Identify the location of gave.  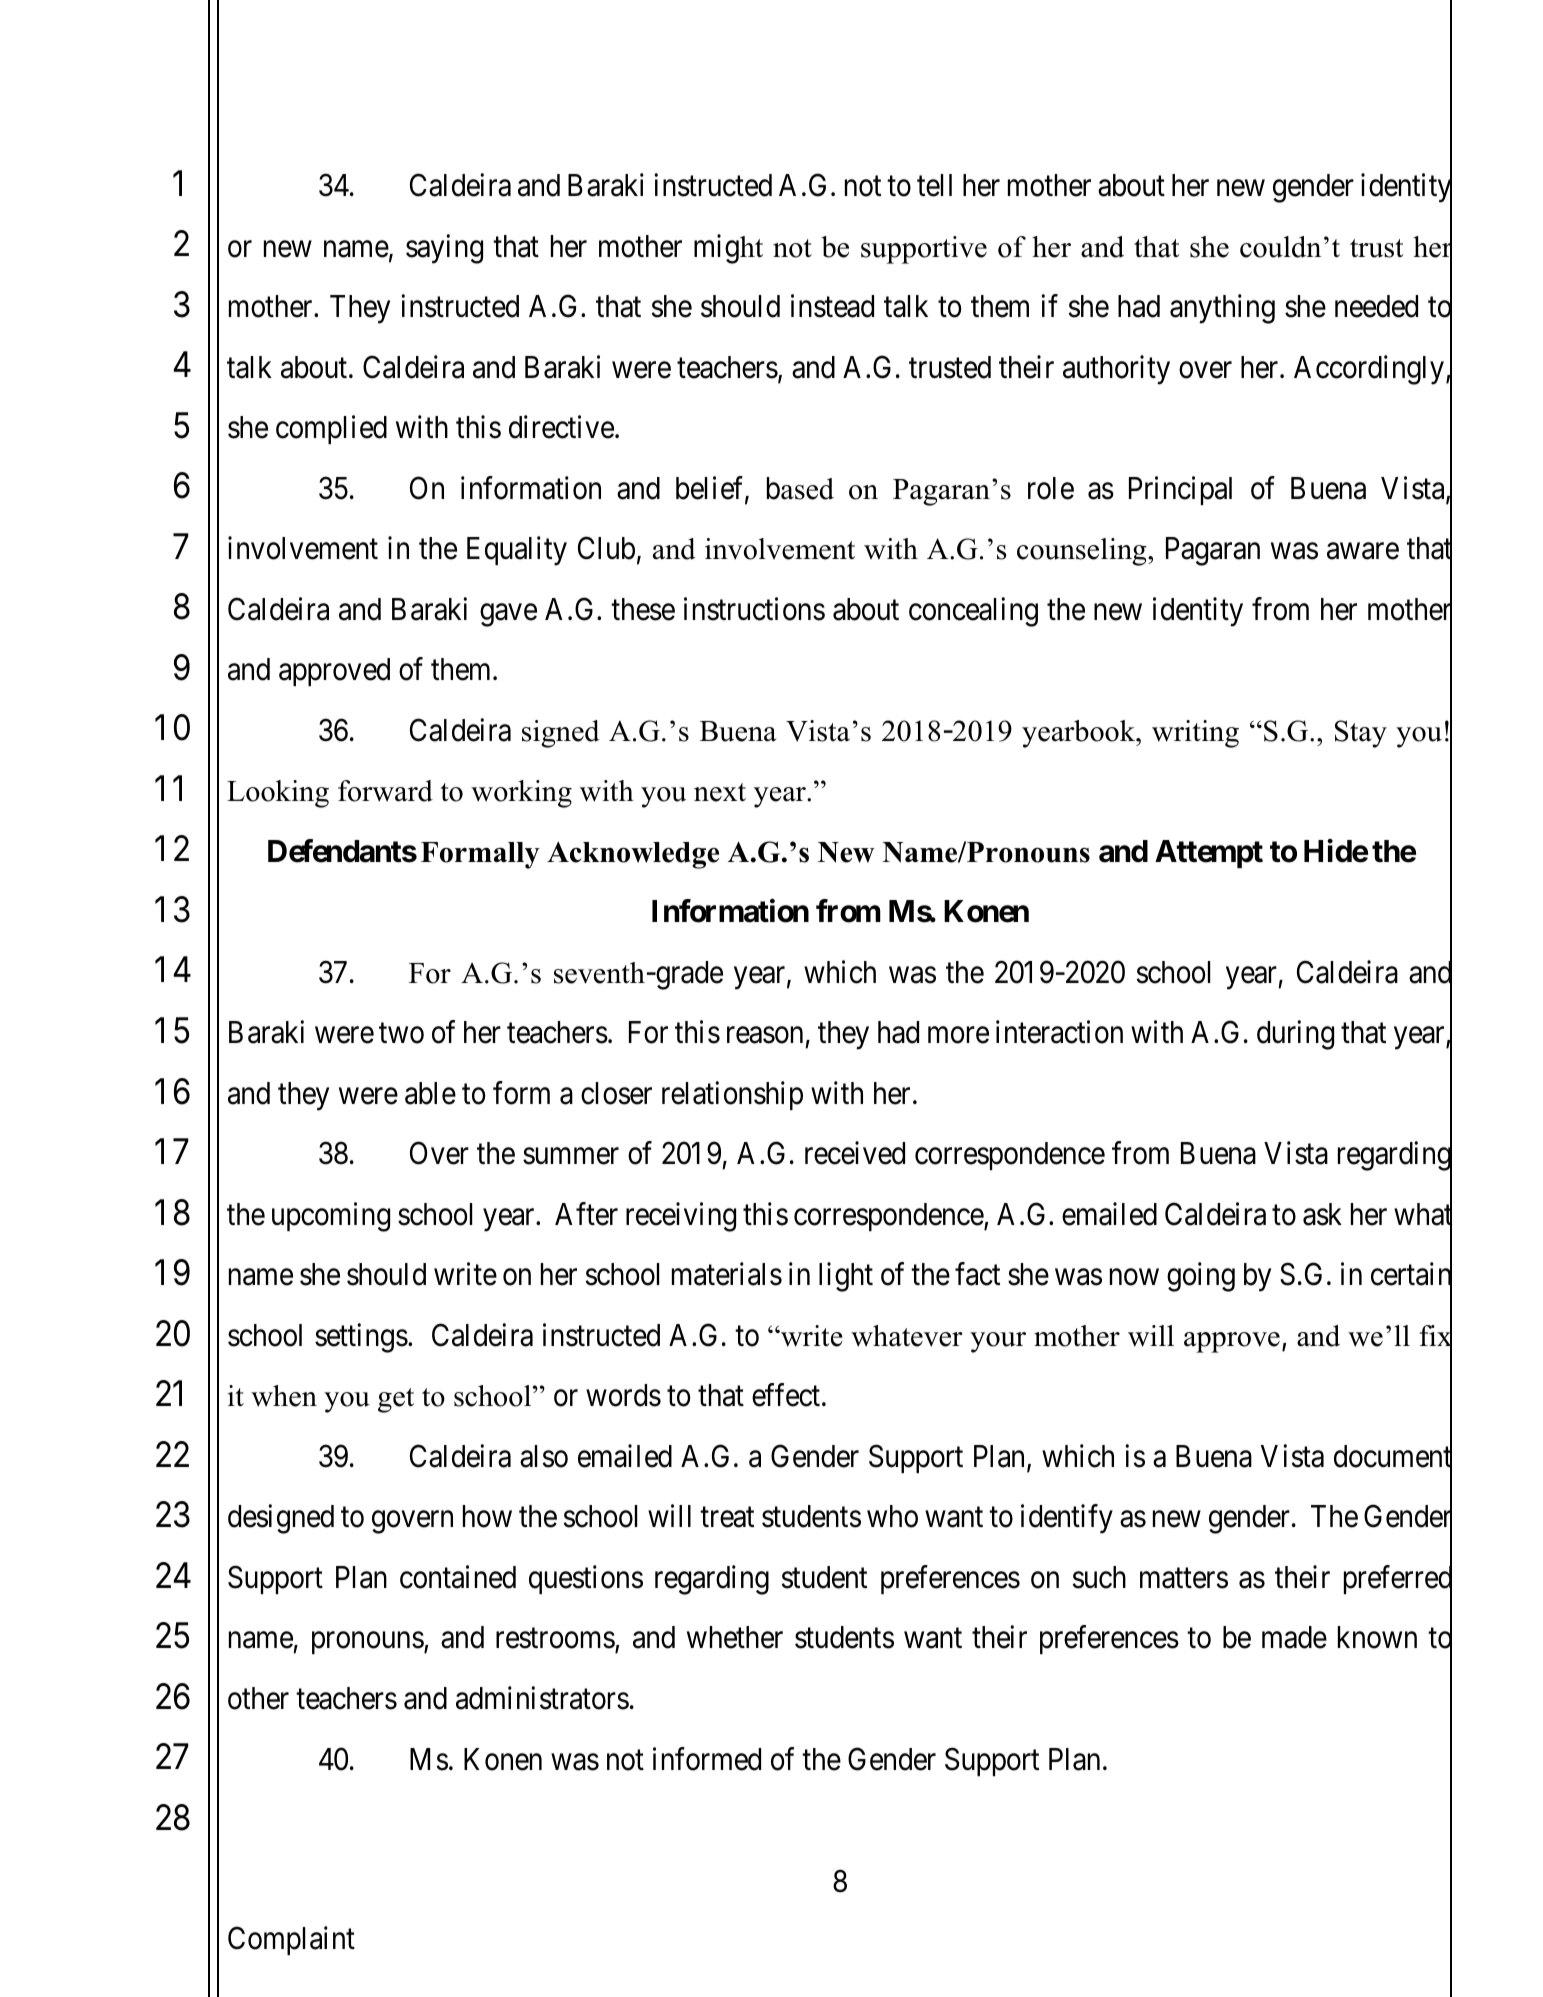
(508, 615).
